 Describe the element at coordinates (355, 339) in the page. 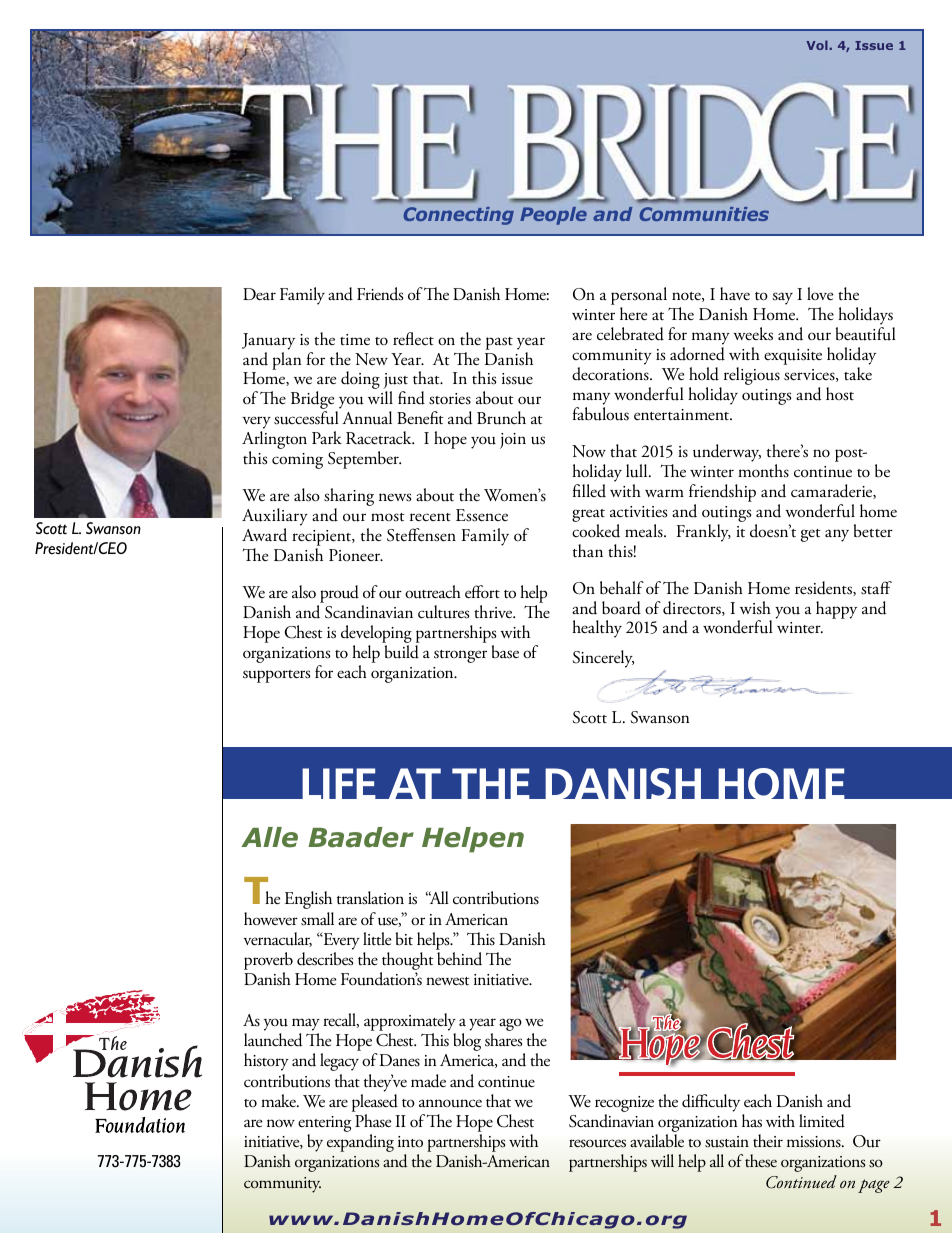

I see `time` at that location.
